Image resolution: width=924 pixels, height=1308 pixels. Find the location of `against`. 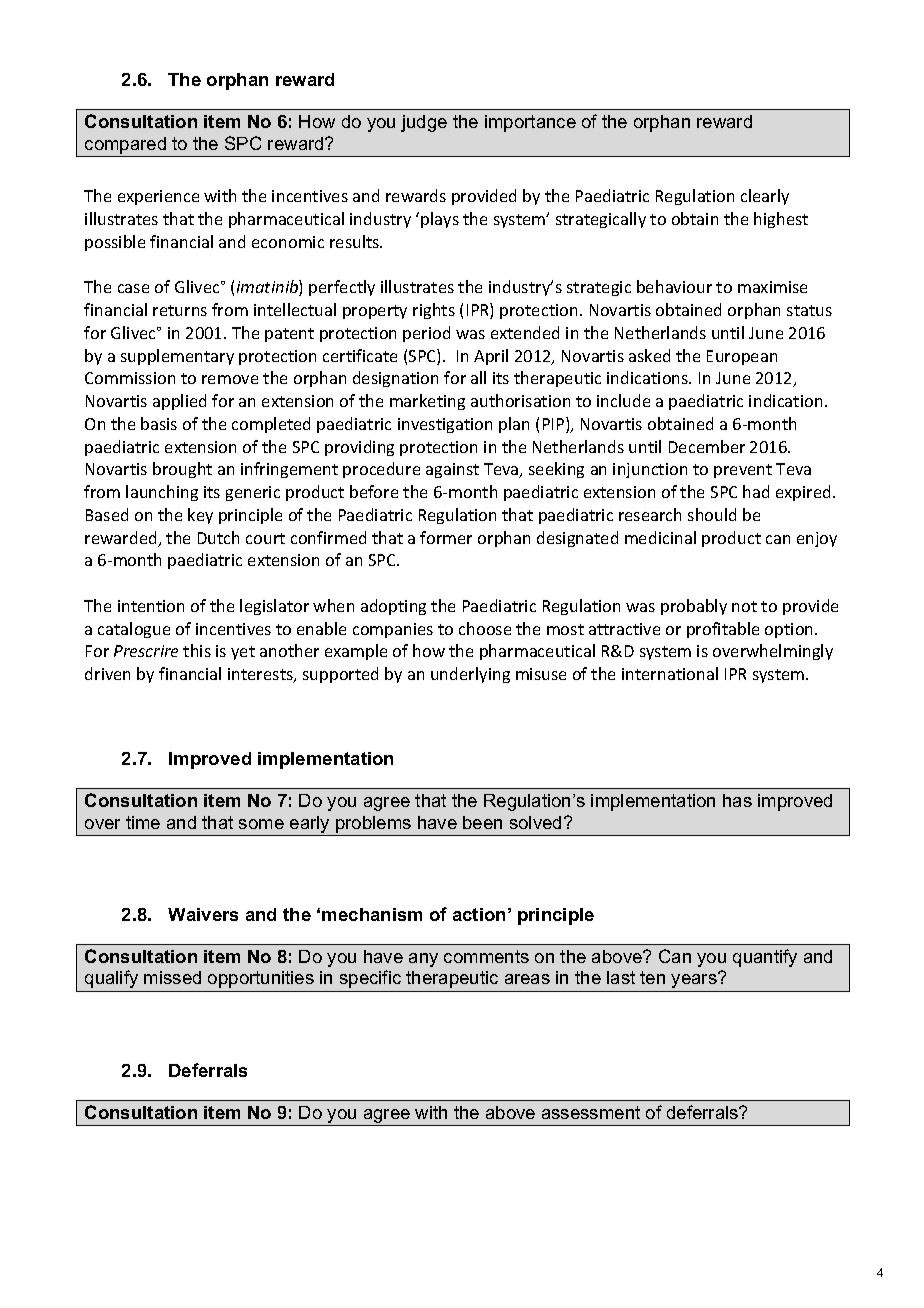

against is located at coordinates (452, 470).
